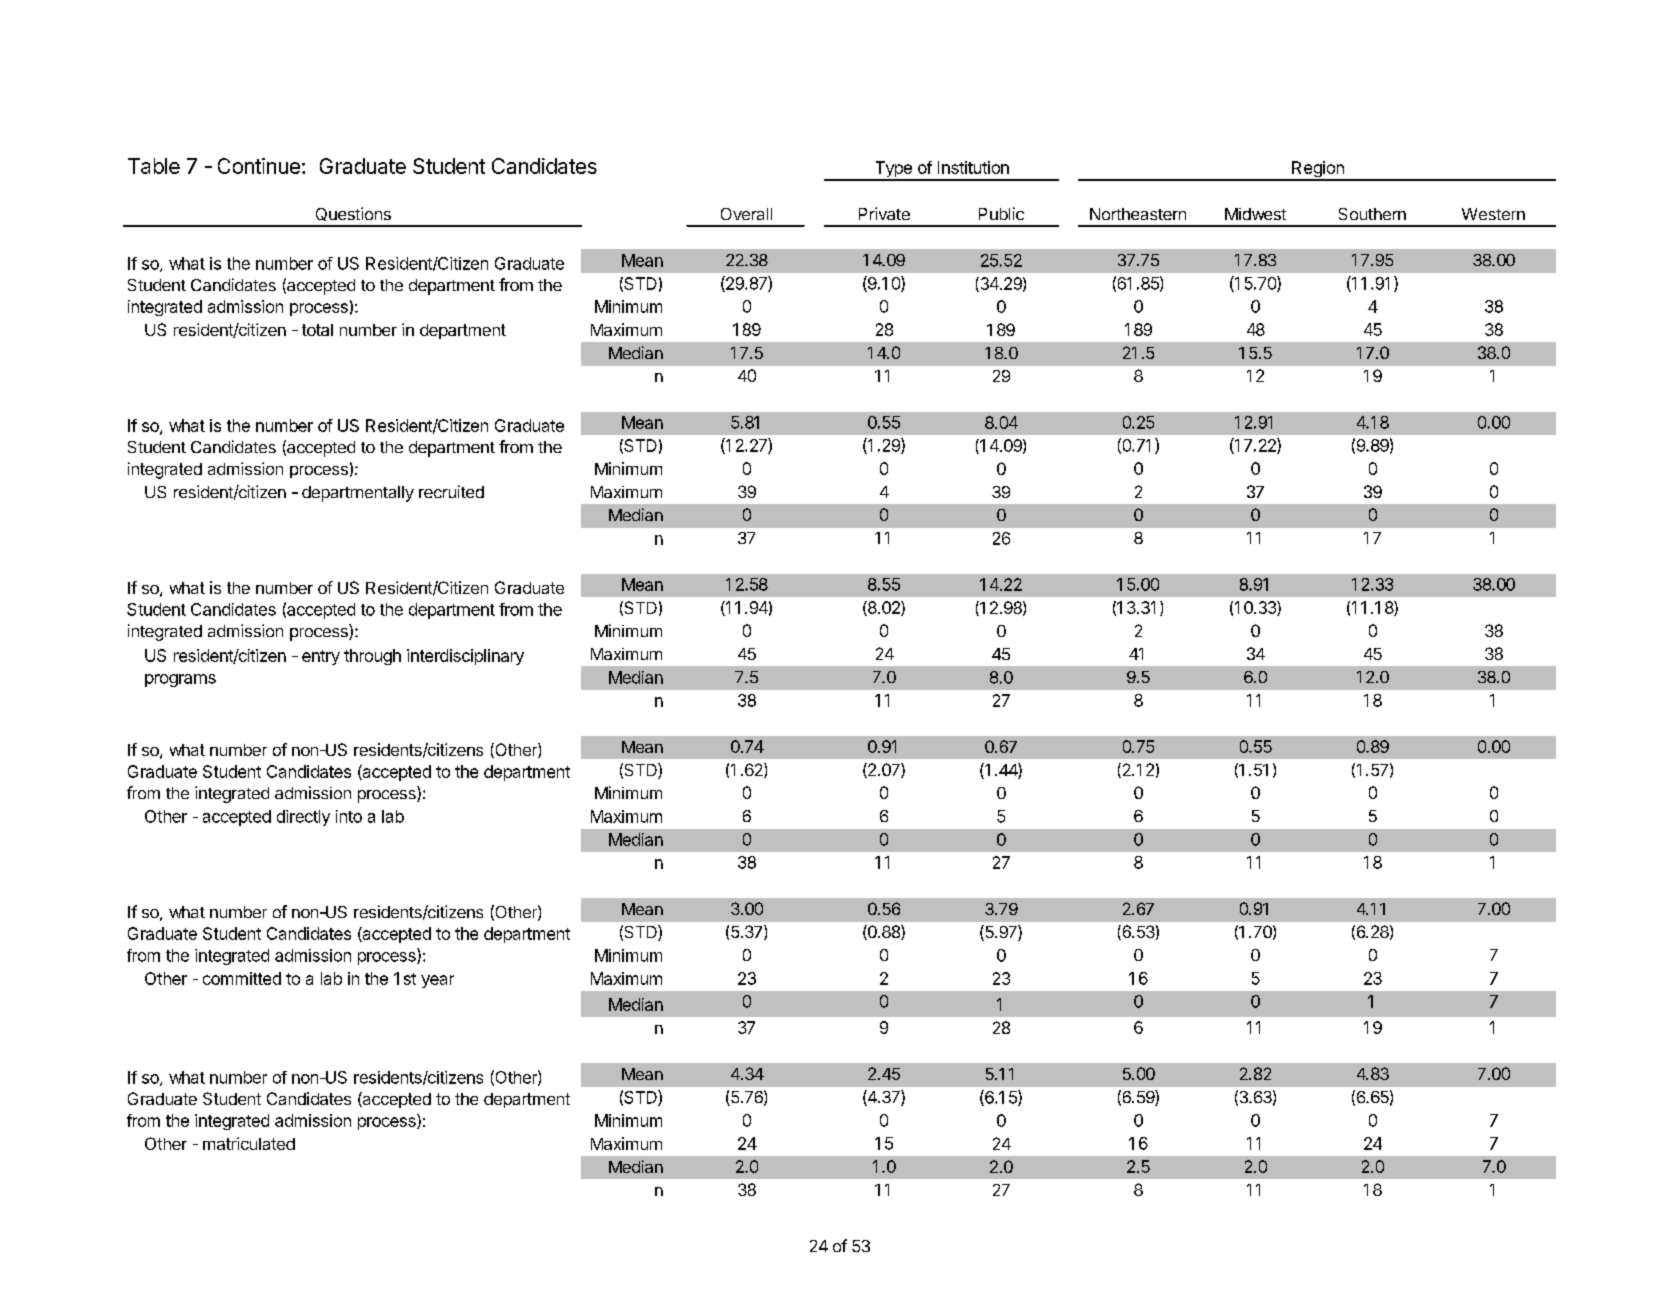 The width and height of the page is (1680, 1298). Describe the element at coordinates (465, 657) in the page. I see `interdisciplinary` at that location.
